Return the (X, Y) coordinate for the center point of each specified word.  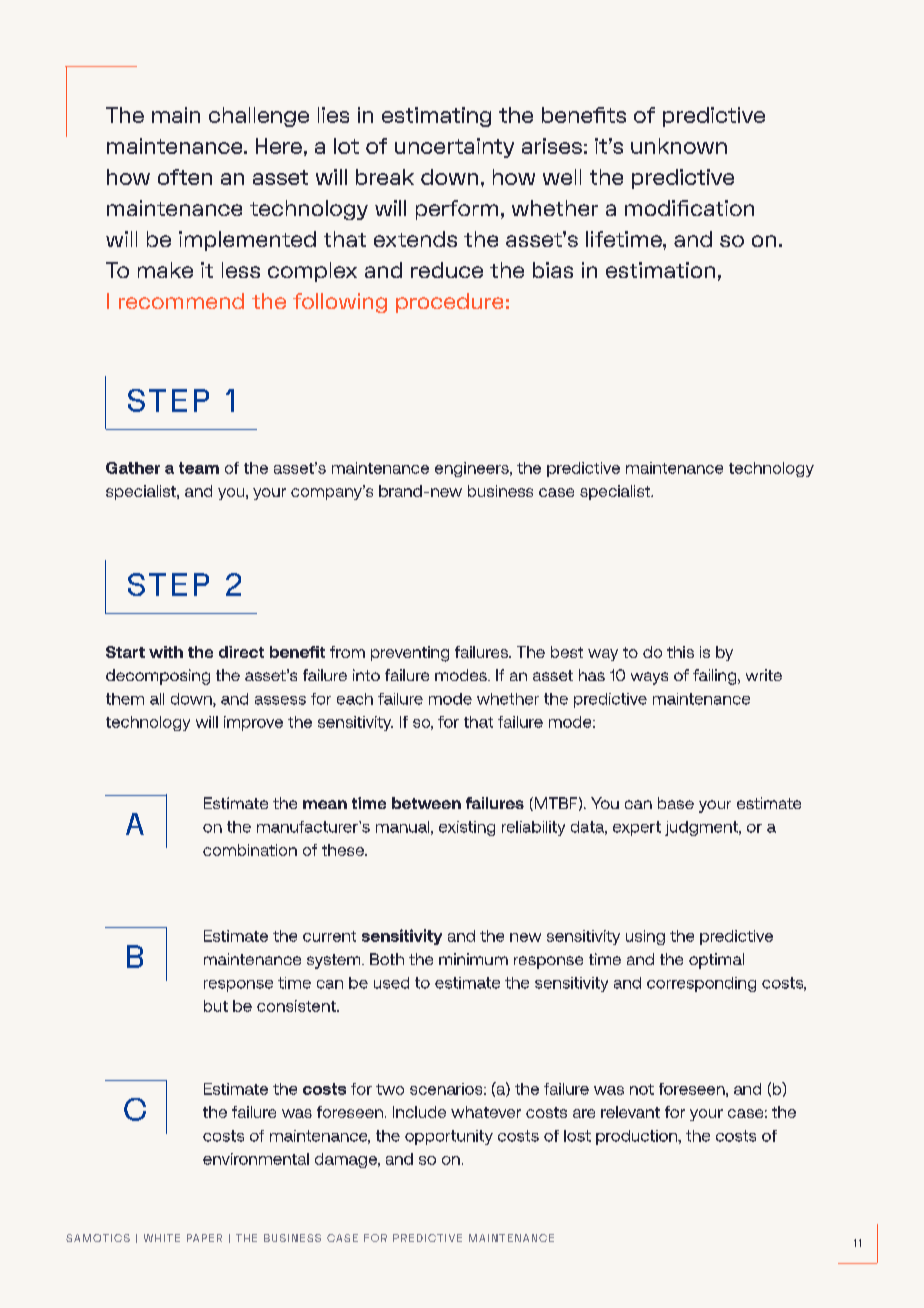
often (185, 177)
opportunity (449, 1137)
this (680, 652)
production (638, 1137)
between (426, 803)
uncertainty (454, 148)
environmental (256, 1159)
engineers (473, 469)
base (676, 803)
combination (250, 850)
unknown (679, 146)
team (199, 468)
